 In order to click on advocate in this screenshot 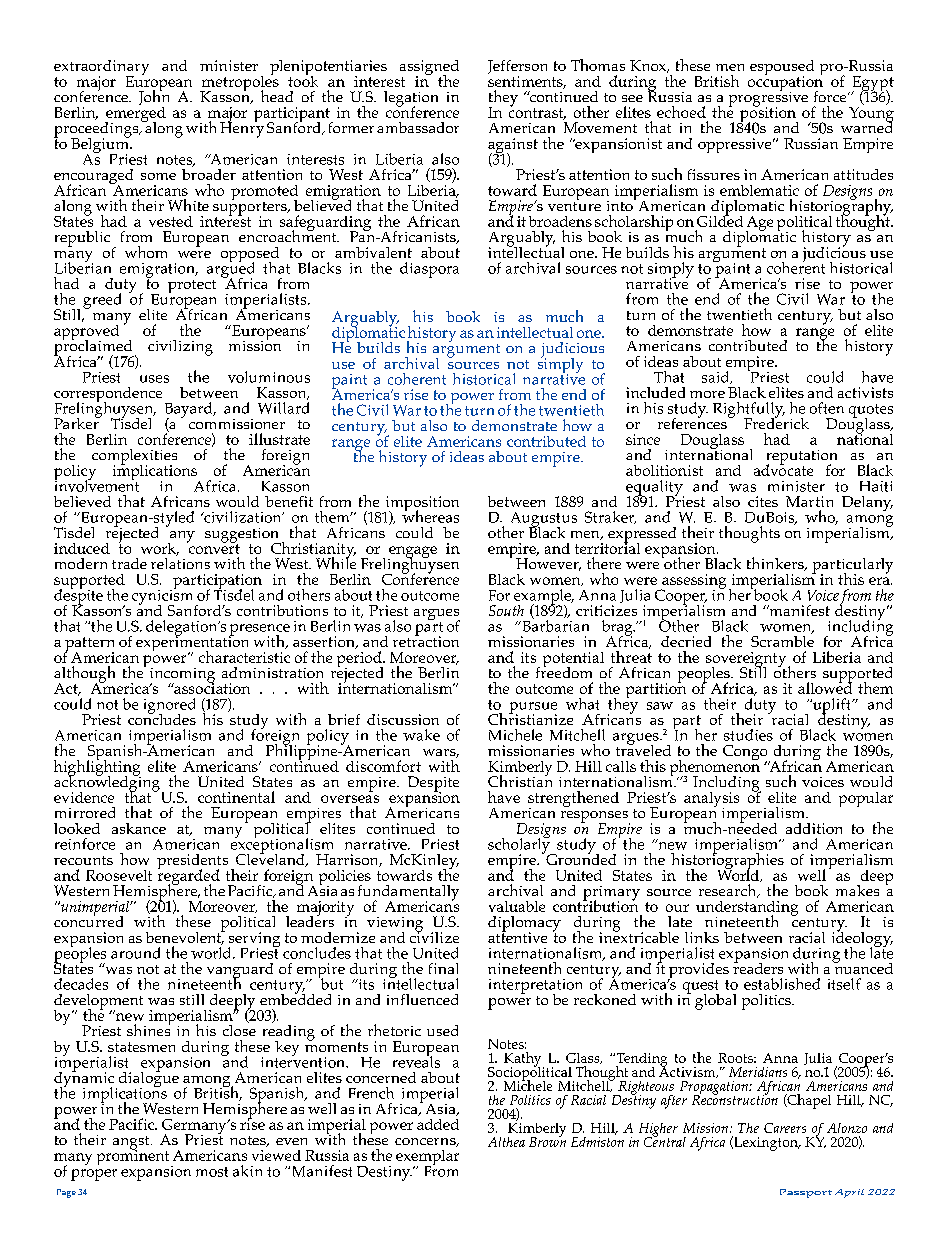, I will do `click(783, 469)`.
